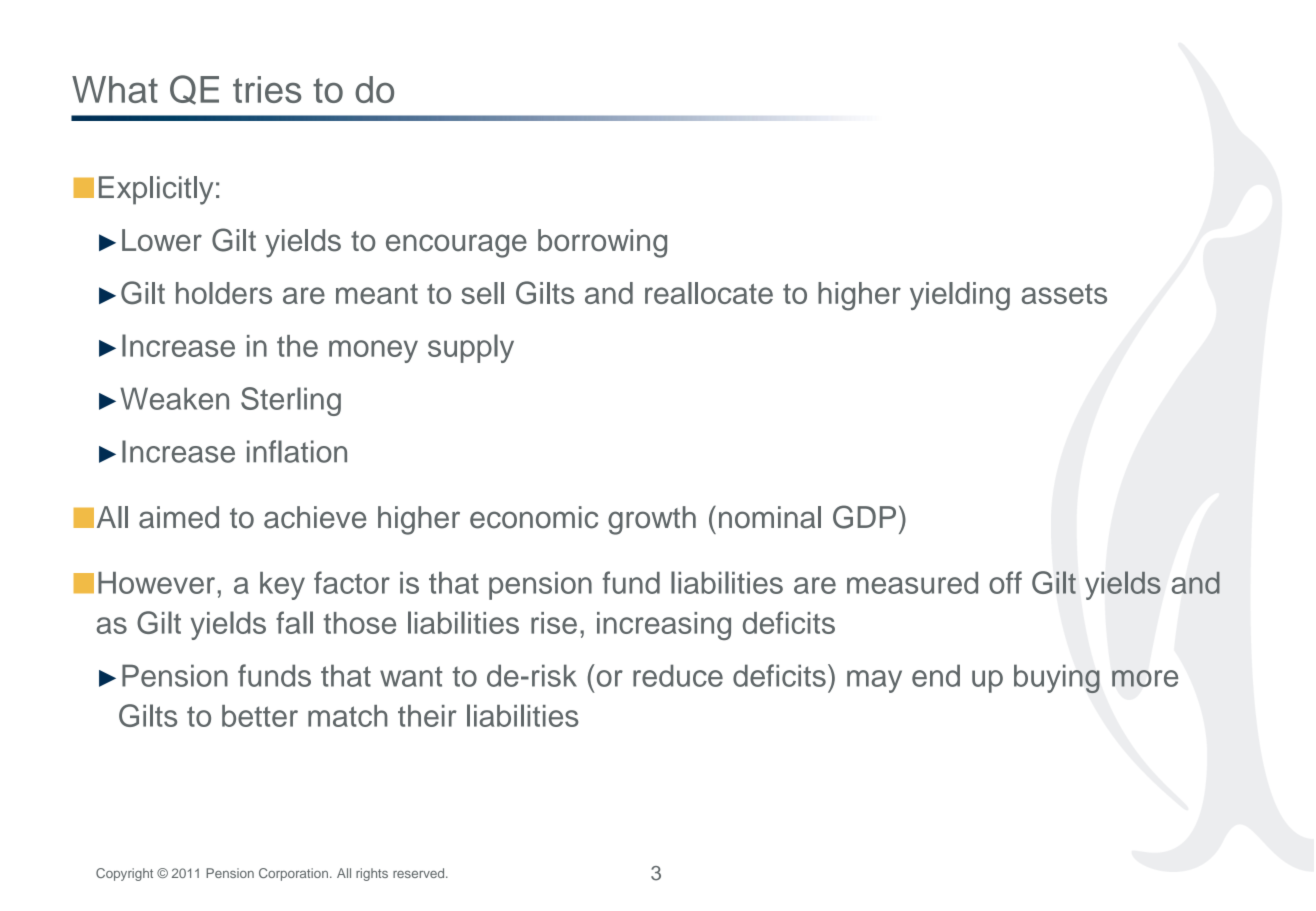 This screenshot has height=911, width=1316. Describe the element at coordinates (294, 622) in the screenshot. I see `fall` at that location.
